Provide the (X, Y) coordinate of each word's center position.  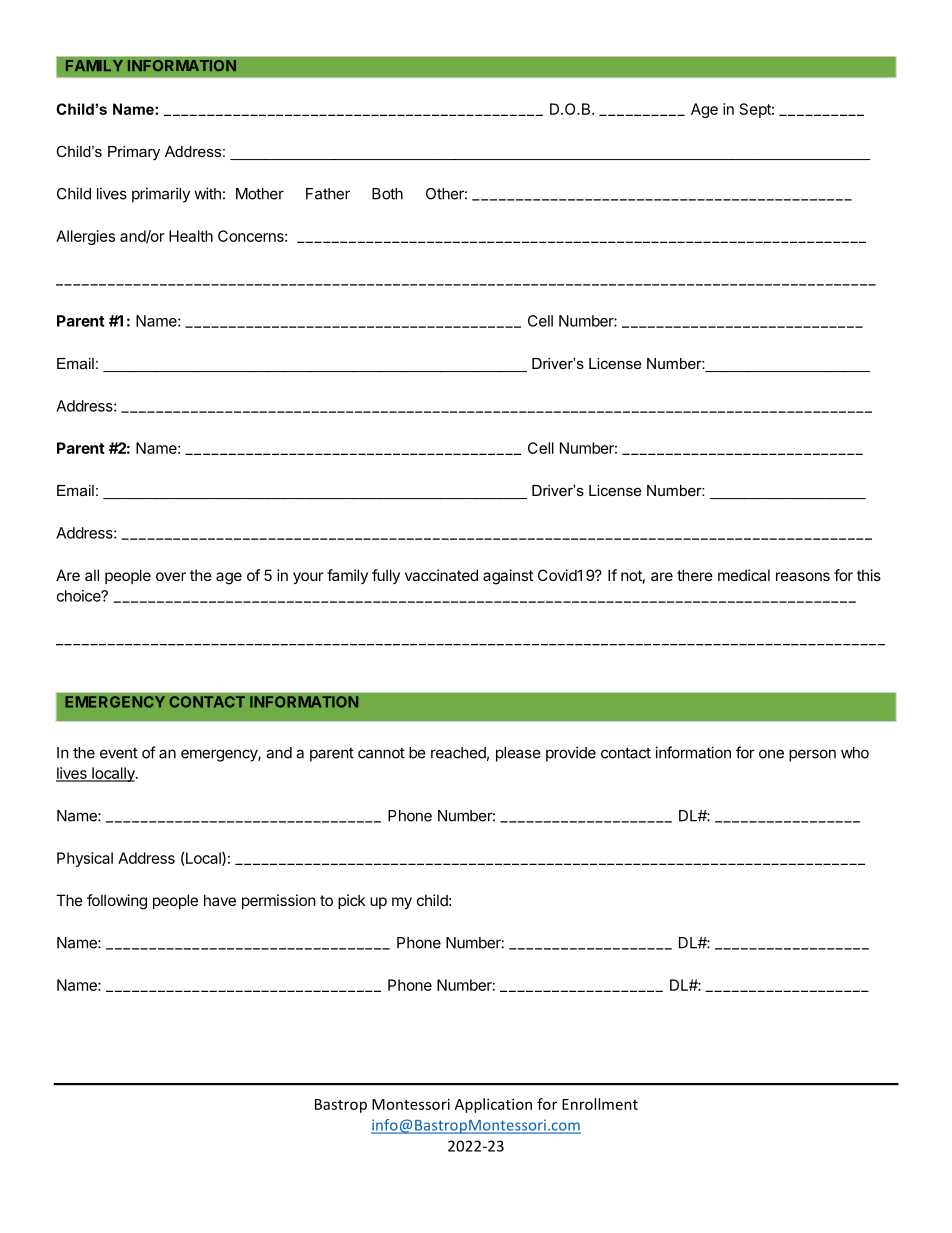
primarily (161, 195)
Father (328, 194)
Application (493, 1105)
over (171, 576)
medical (744, 575)
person (812, 755)
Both (387, 194)
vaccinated (441, 575)
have (220, 900)
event (119, 753)
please (518, 754)
